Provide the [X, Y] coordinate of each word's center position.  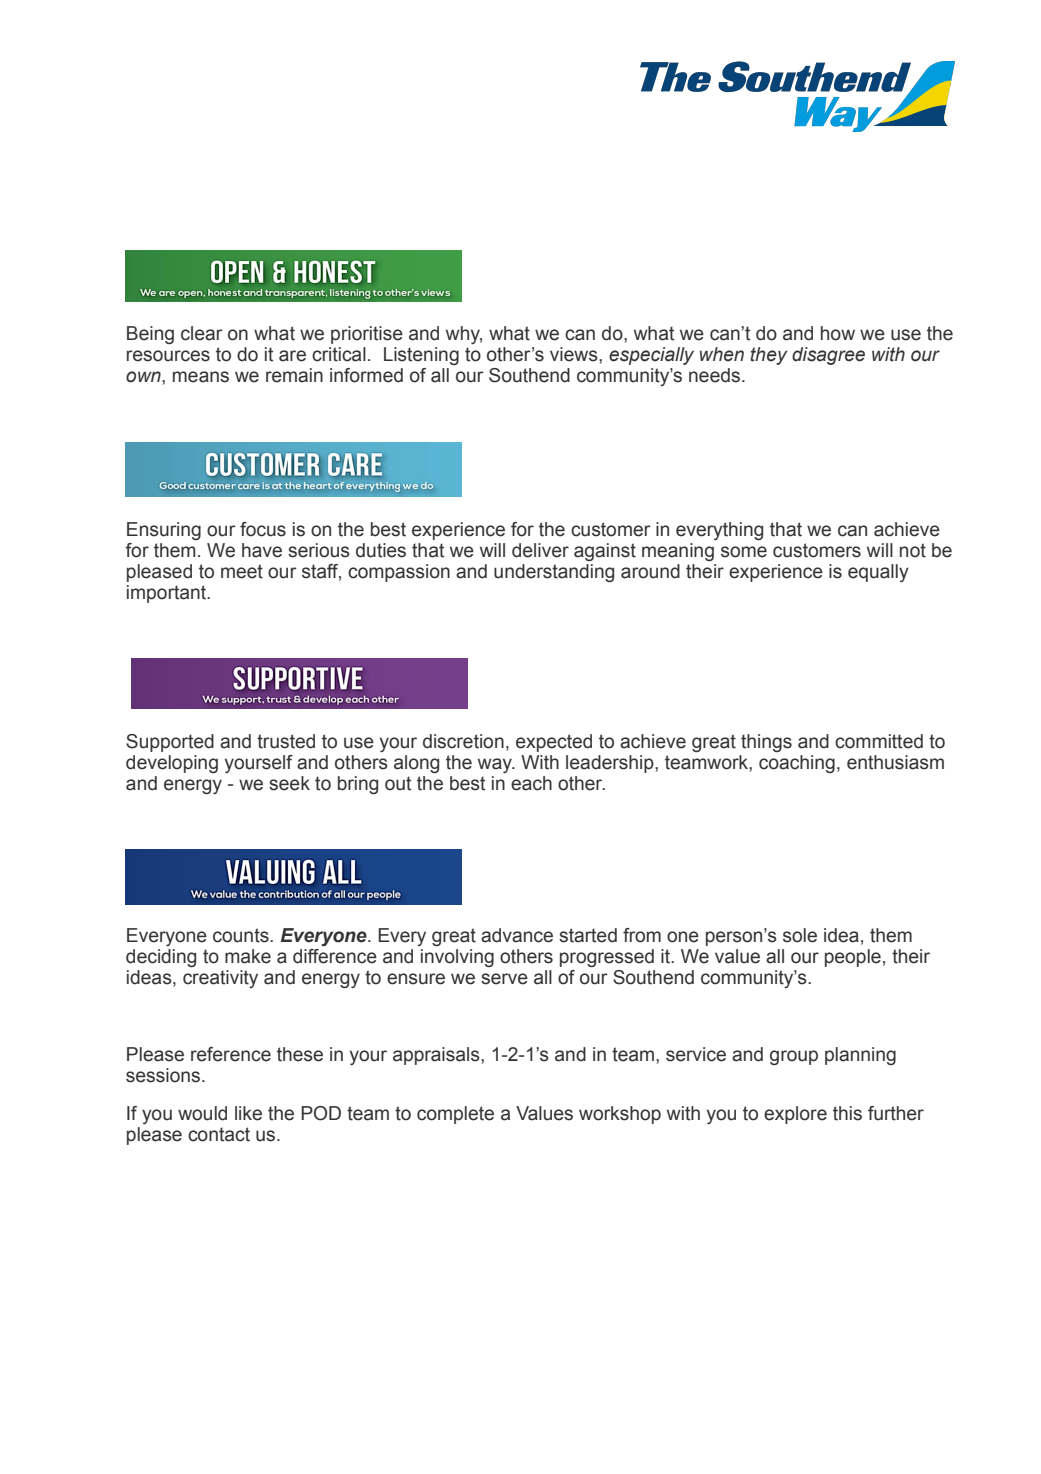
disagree [828, 356]
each [531, 783]
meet [242, 571]
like [248, 1113]
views [575, 354]
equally [878, 573]
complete [455, 1115]
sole [800, 935]
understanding [554, 573]
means [201, 377]
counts [242, 935]
